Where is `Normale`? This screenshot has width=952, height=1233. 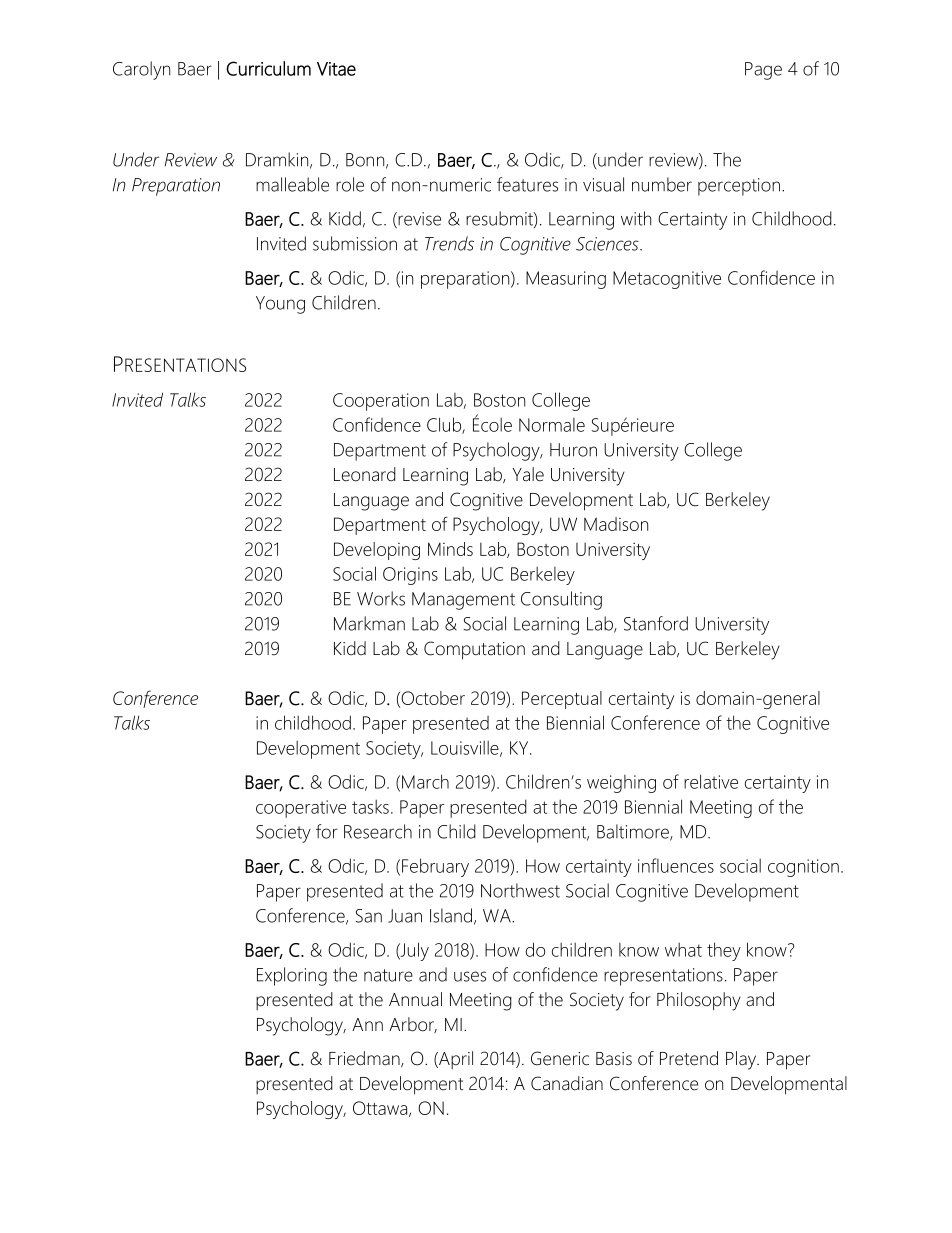
Normale is located at coordinates (552, 425).
